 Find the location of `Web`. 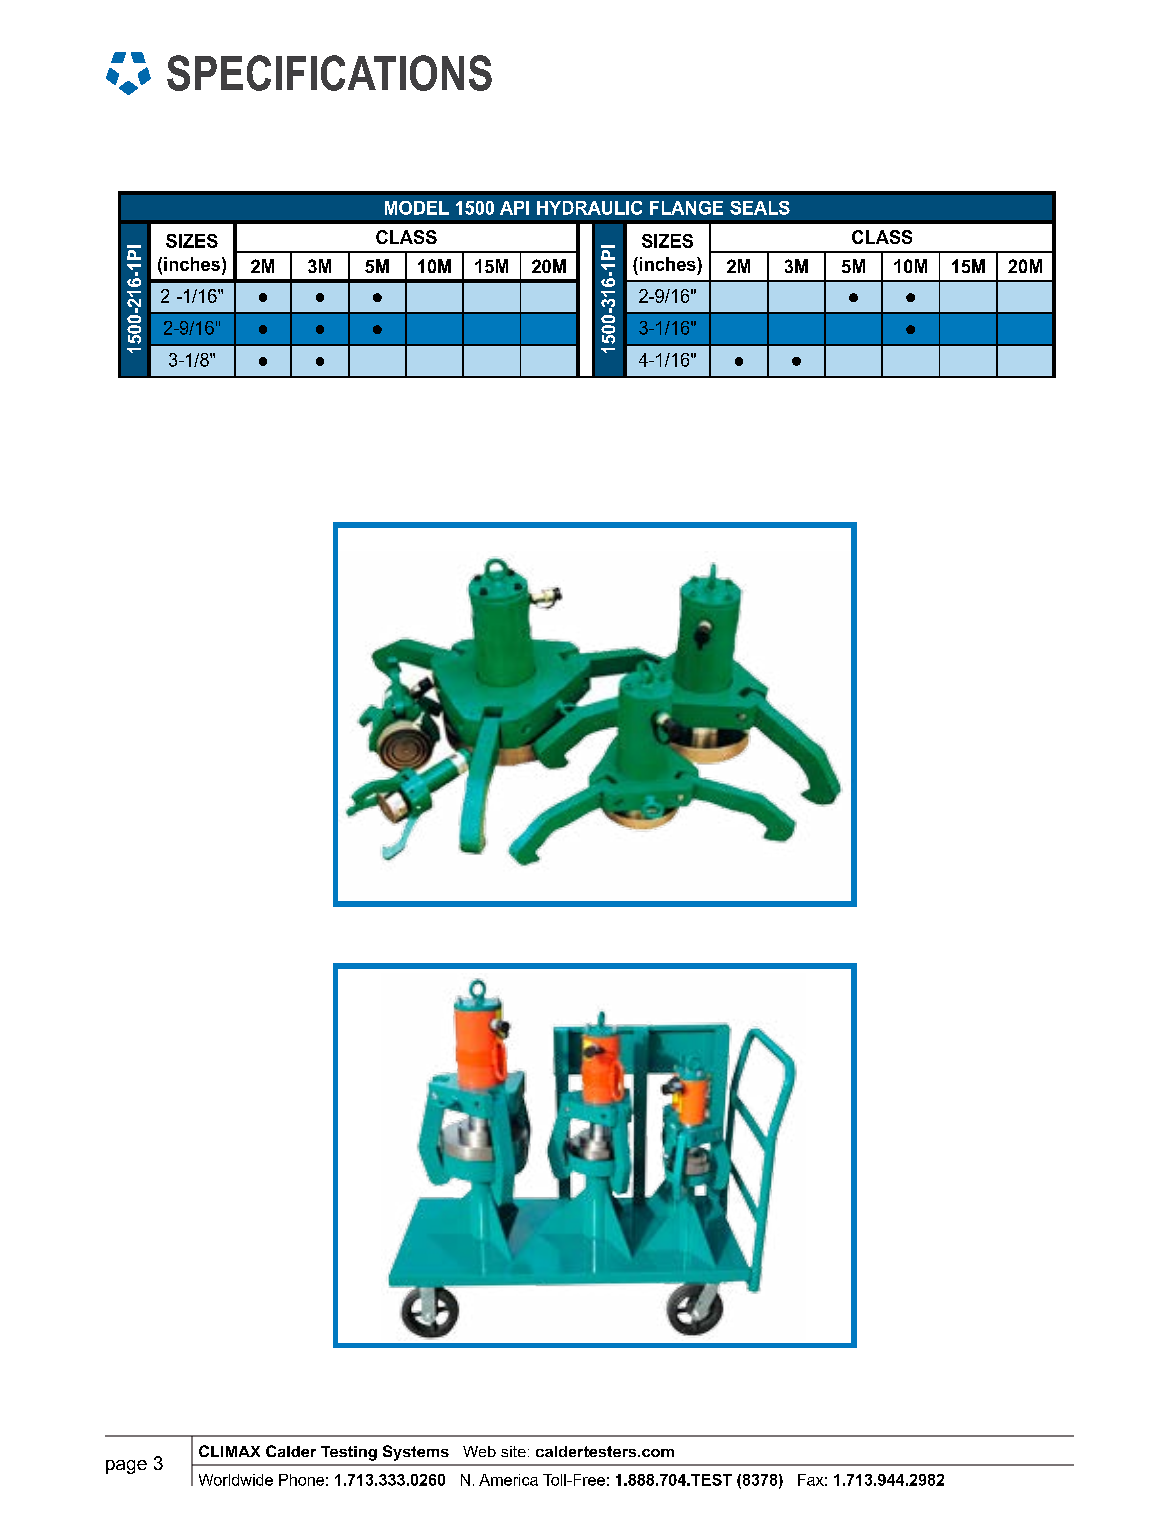

Web is located at coordinates (479, 1451).
